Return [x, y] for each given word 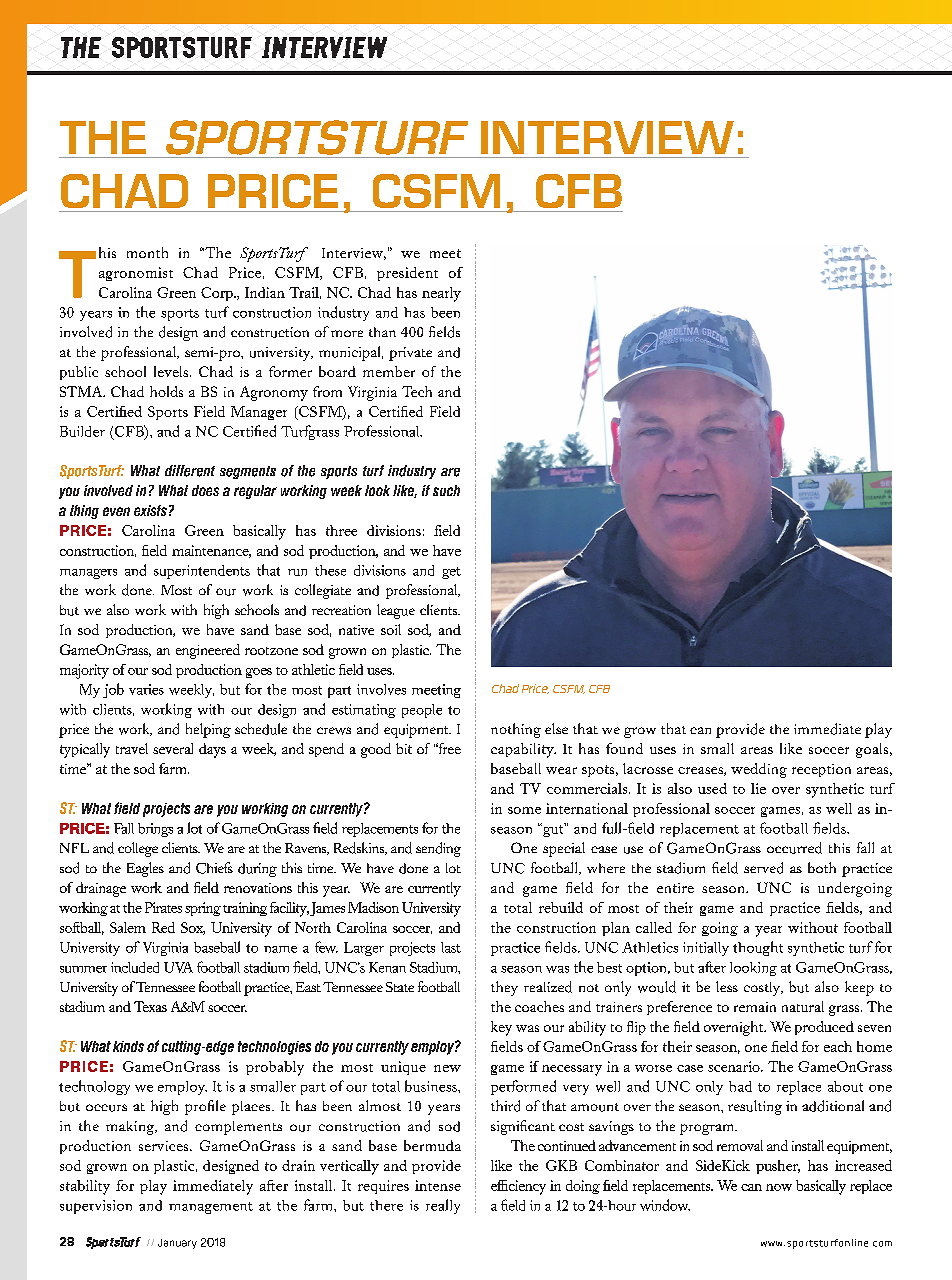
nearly [441, 294]
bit [404, 748]
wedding [759, 770]
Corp [218, 294]
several [173, 748]
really [443, 1206]
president [407, 274]
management [211, 1208]
